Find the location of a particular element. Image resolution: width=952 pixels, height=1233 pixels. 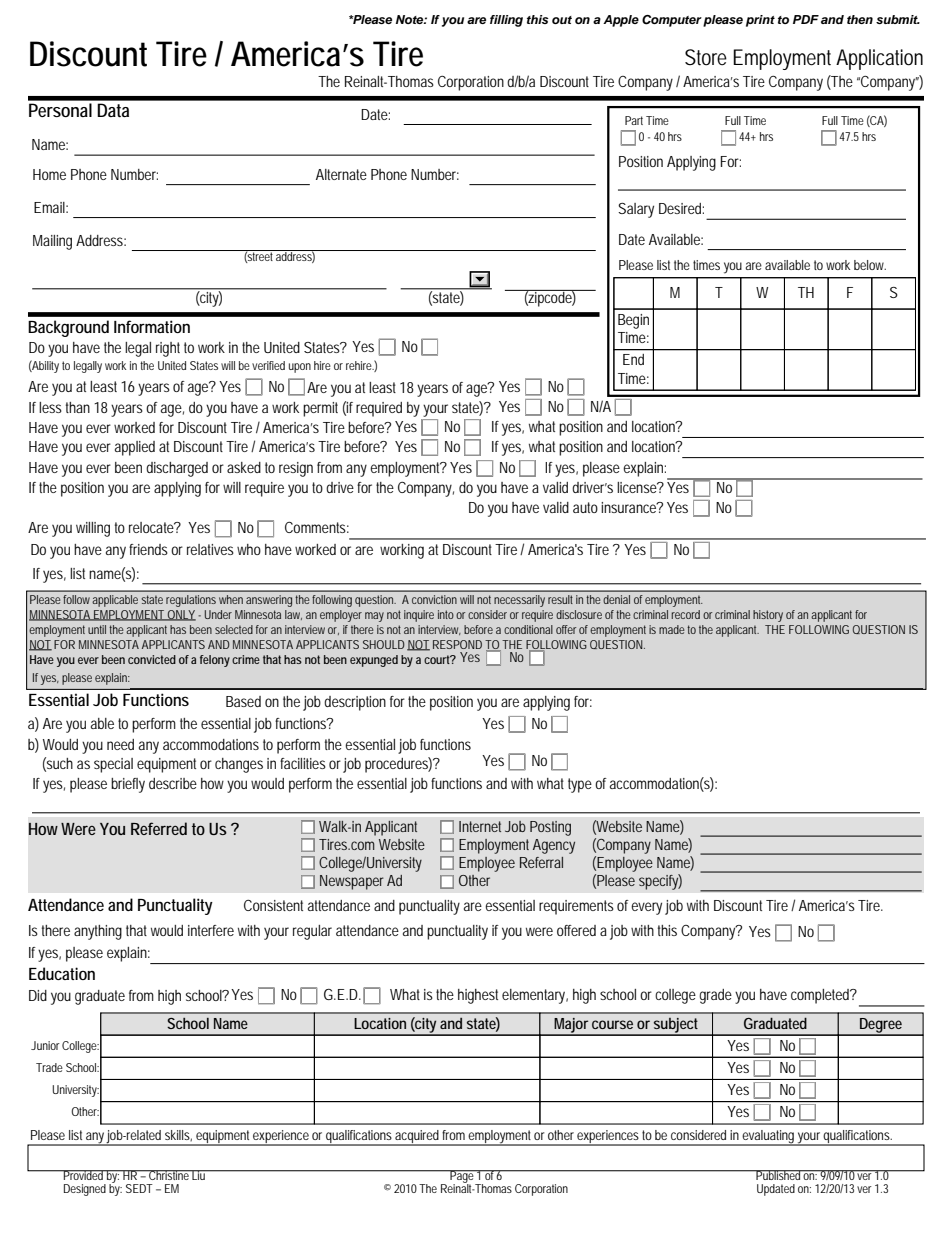

need is located at coordinates (120, 744).
